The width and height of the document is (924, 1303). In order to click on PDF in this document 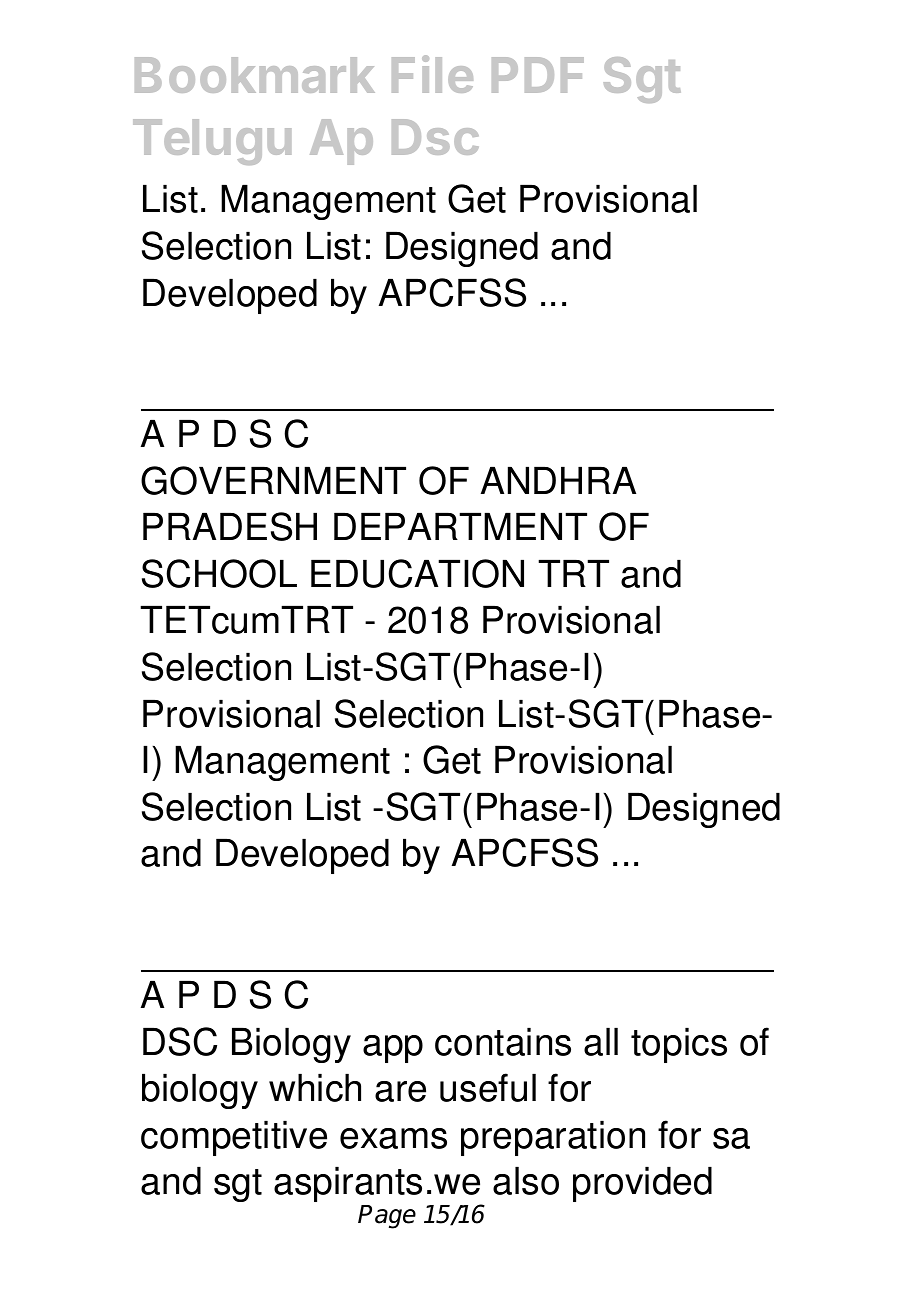, I will do `click(538, 75)`.
